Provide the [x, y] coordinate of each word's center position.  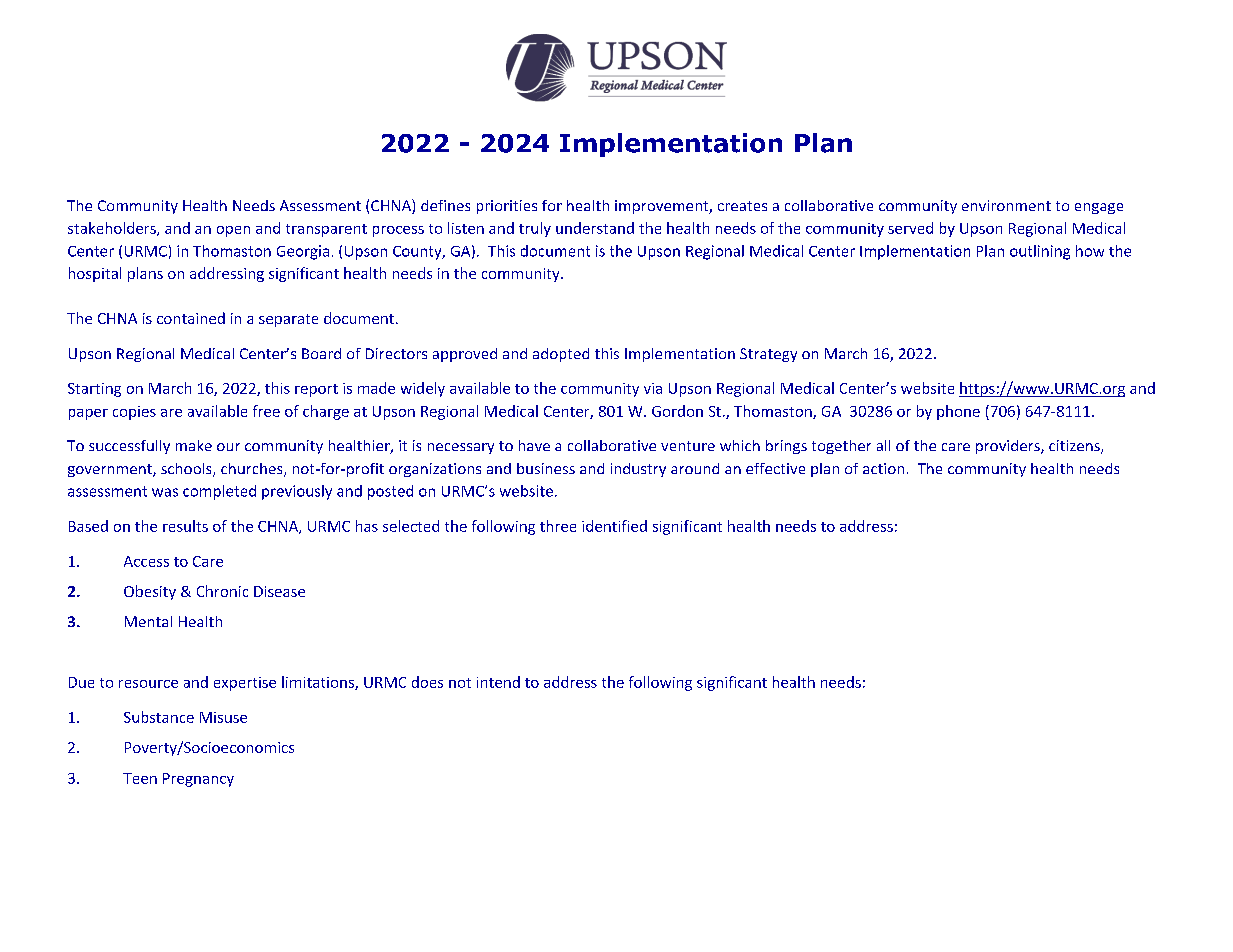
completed [219, 492]
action [883, 468]
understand [595, 228]
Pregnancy [198, 780]
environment [1006, 205]
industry [638, 470]
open [233, 231]
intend [498, 682]
